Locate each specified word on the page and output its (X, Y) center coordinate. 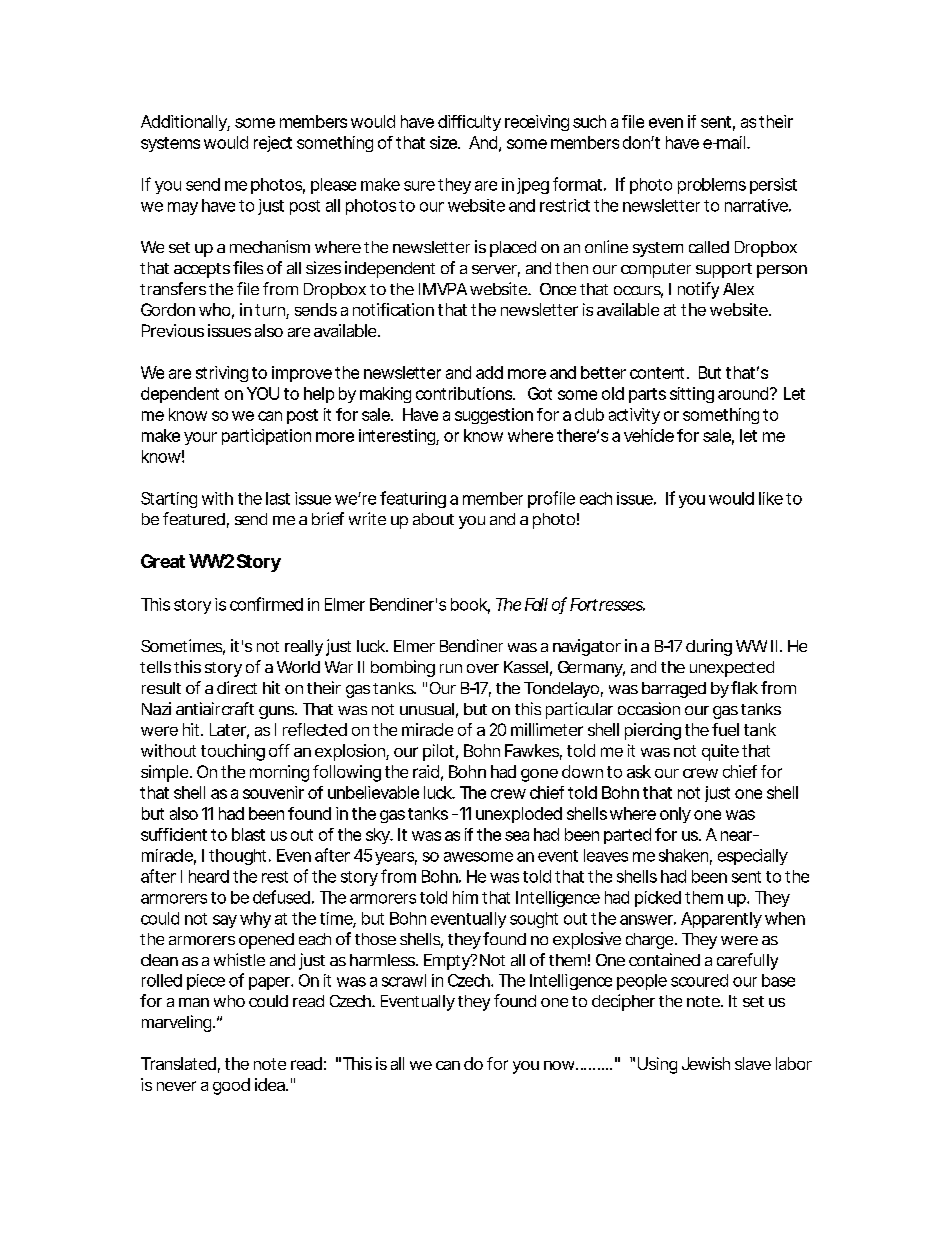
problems (712, 186)
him (465, 897)
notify (698, 290)
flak (744, 687)
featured (194, 518)
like (771, 498)
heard (209, 876)
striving (222, 374)
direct (237, 687)
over (483, 668)
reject (273, 144)
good (231, 1086)
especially (753, 857)
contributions (465, 393)
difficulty (469, 123)
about (433, 519)
